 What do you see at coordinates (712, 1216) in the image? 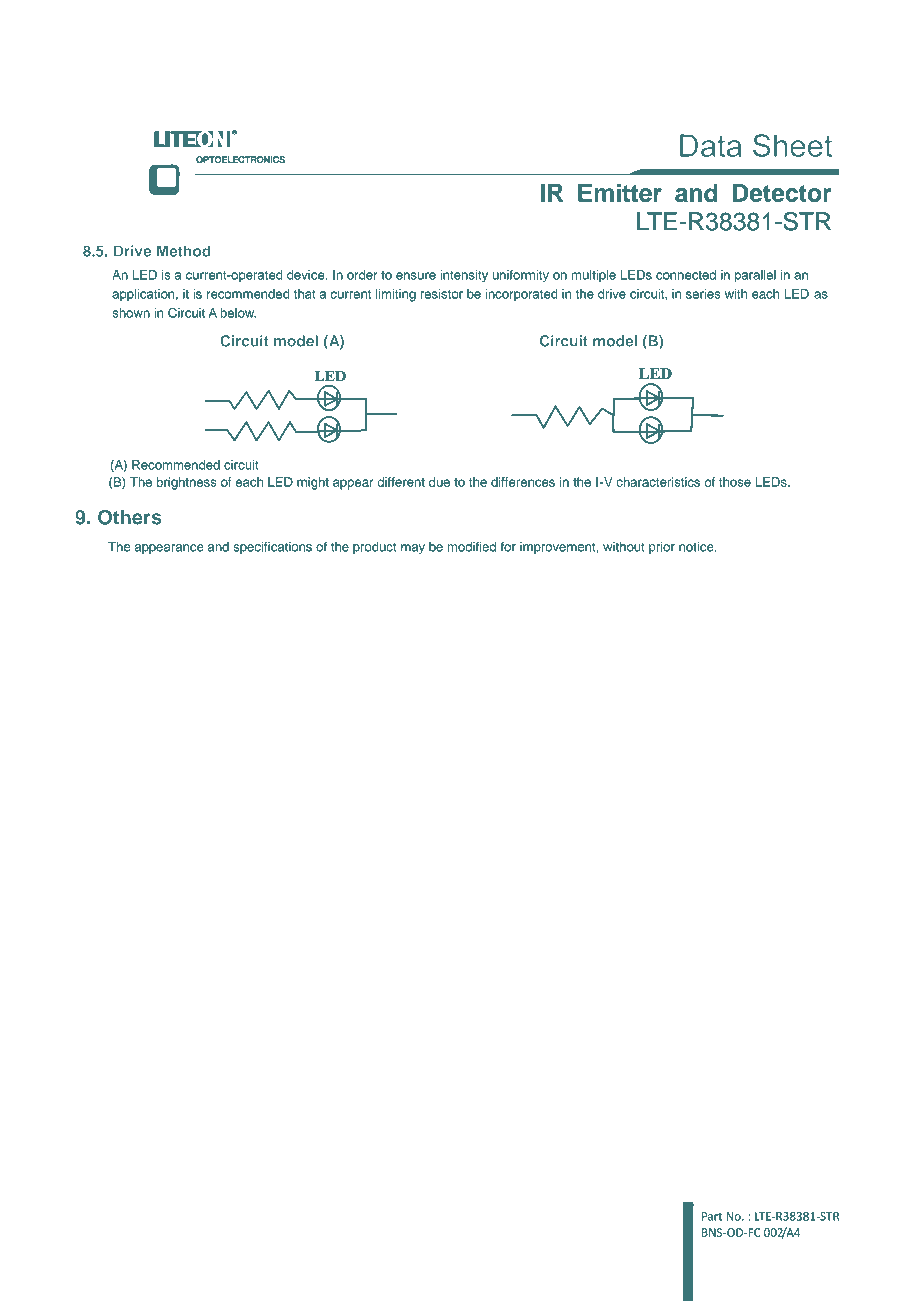
I see `Part` at bounding box center [712, 1216].
